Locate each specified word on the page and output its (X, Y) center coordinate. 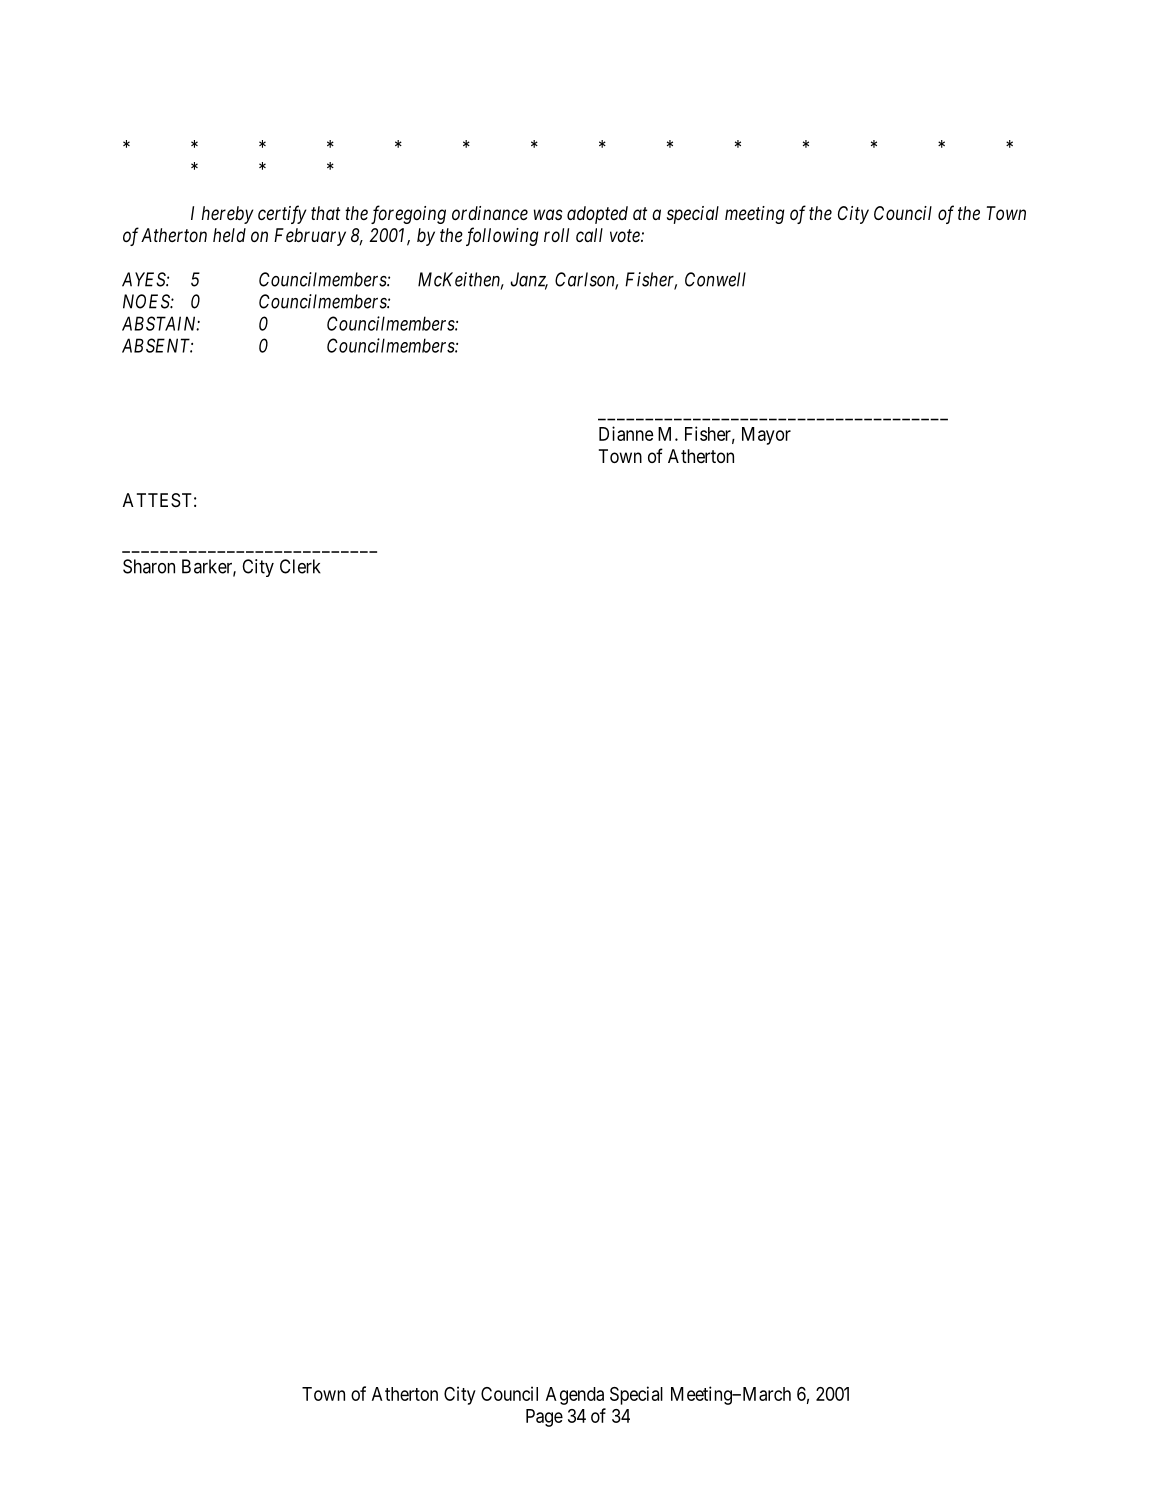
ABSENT (157, 345)
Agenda (575, 1396)
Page (544, 1418)
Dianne (626, 433)
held (229, 235)
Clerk (300, 566)
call (589, 235)
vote (626, 235)
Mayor (766, 436)
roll (556, 235)
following (502, 236)
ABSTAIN (161, 323)
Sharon (149, 566)
